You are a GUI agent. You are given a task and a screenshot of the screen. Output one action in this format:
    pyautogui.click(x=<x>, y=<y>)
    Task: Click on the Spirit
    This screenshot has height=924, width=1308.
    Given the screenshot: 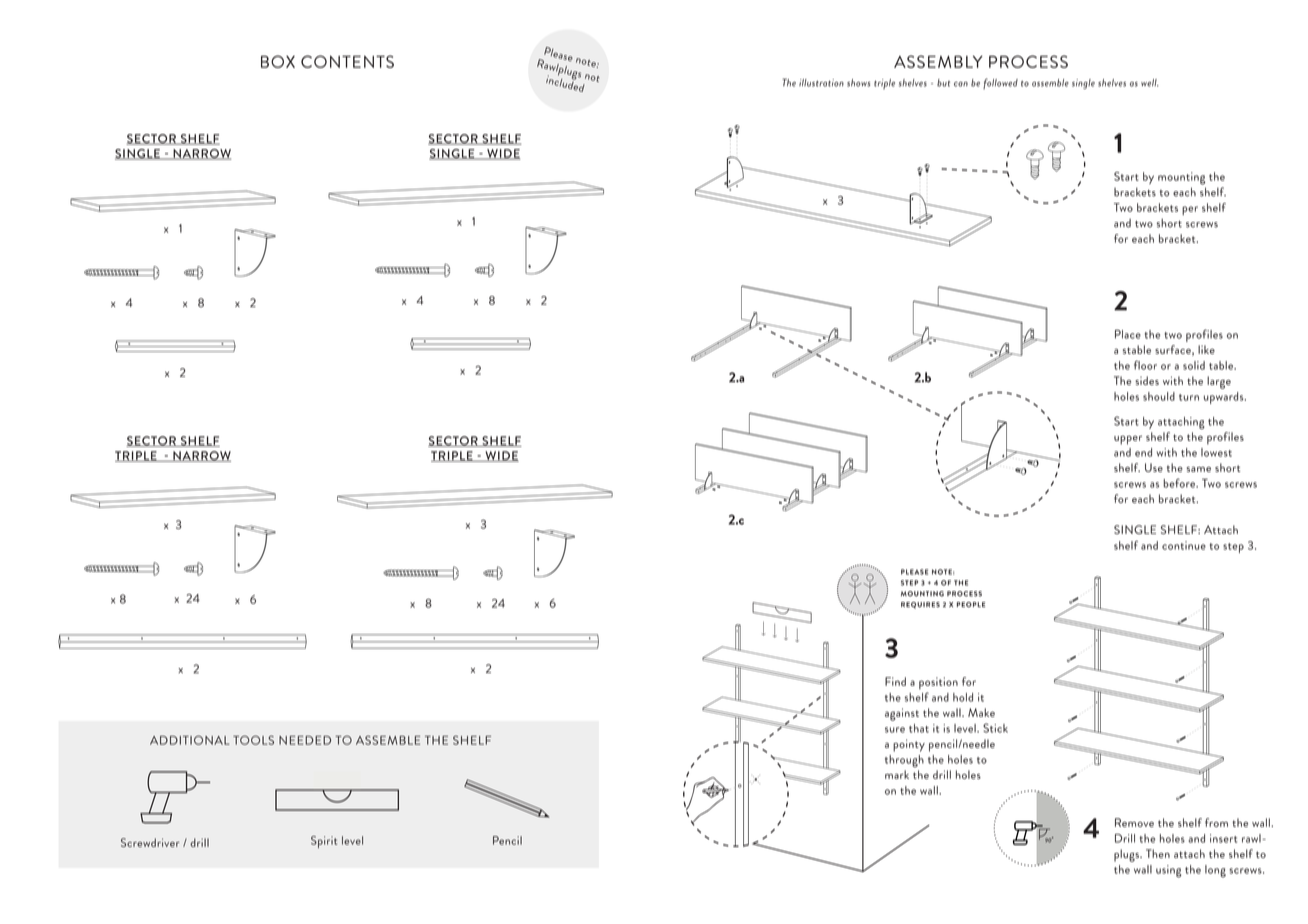 What is the action you would take?
    pyautogui.click(x=324, y=842)
